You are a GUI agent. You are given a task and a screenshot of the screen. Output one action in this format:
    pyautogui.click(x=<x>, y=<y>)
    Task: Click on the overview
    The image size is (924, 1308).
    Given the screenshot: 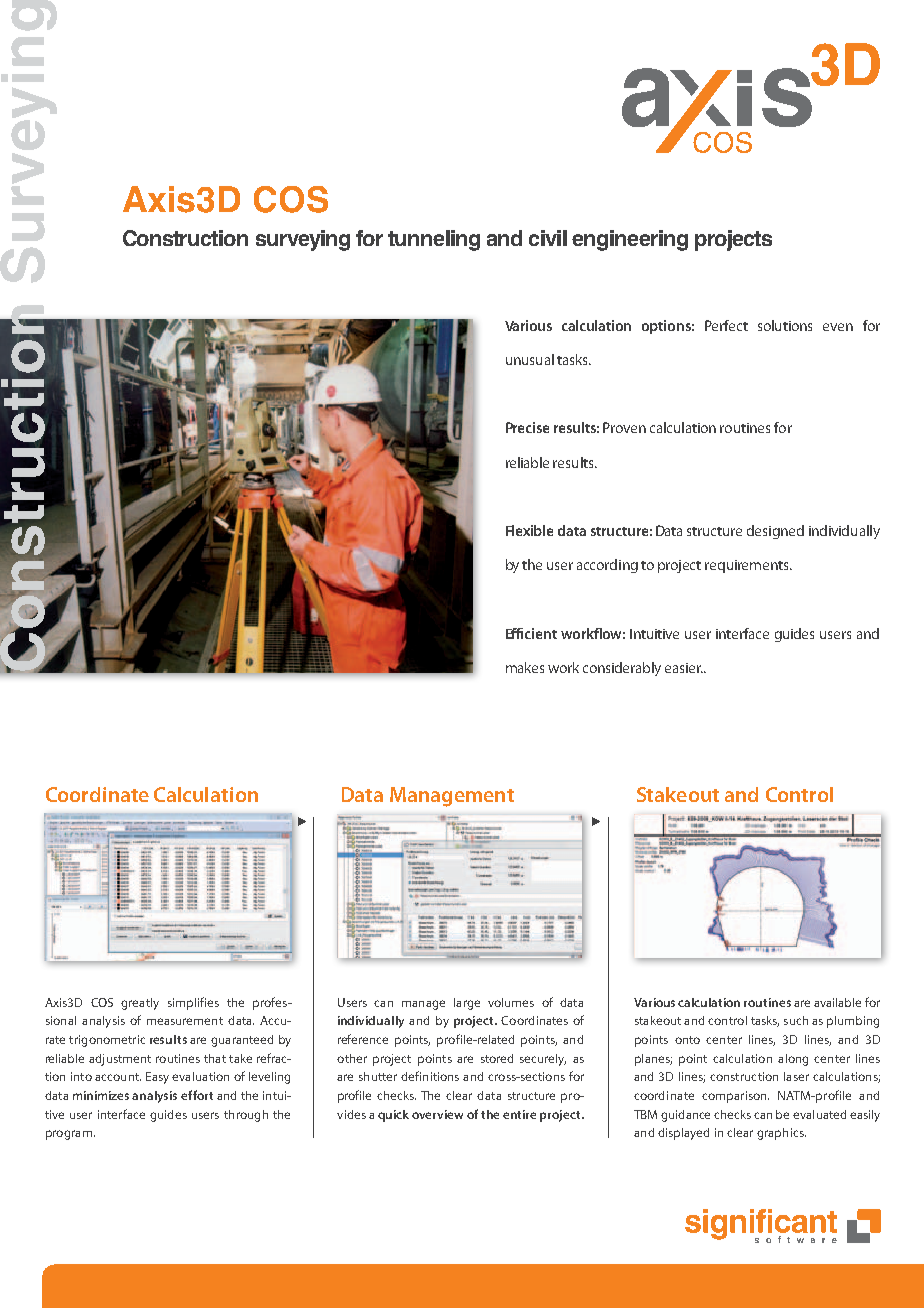 What is the action you would take?
    pyautogui.click(x=437, y=1114)
